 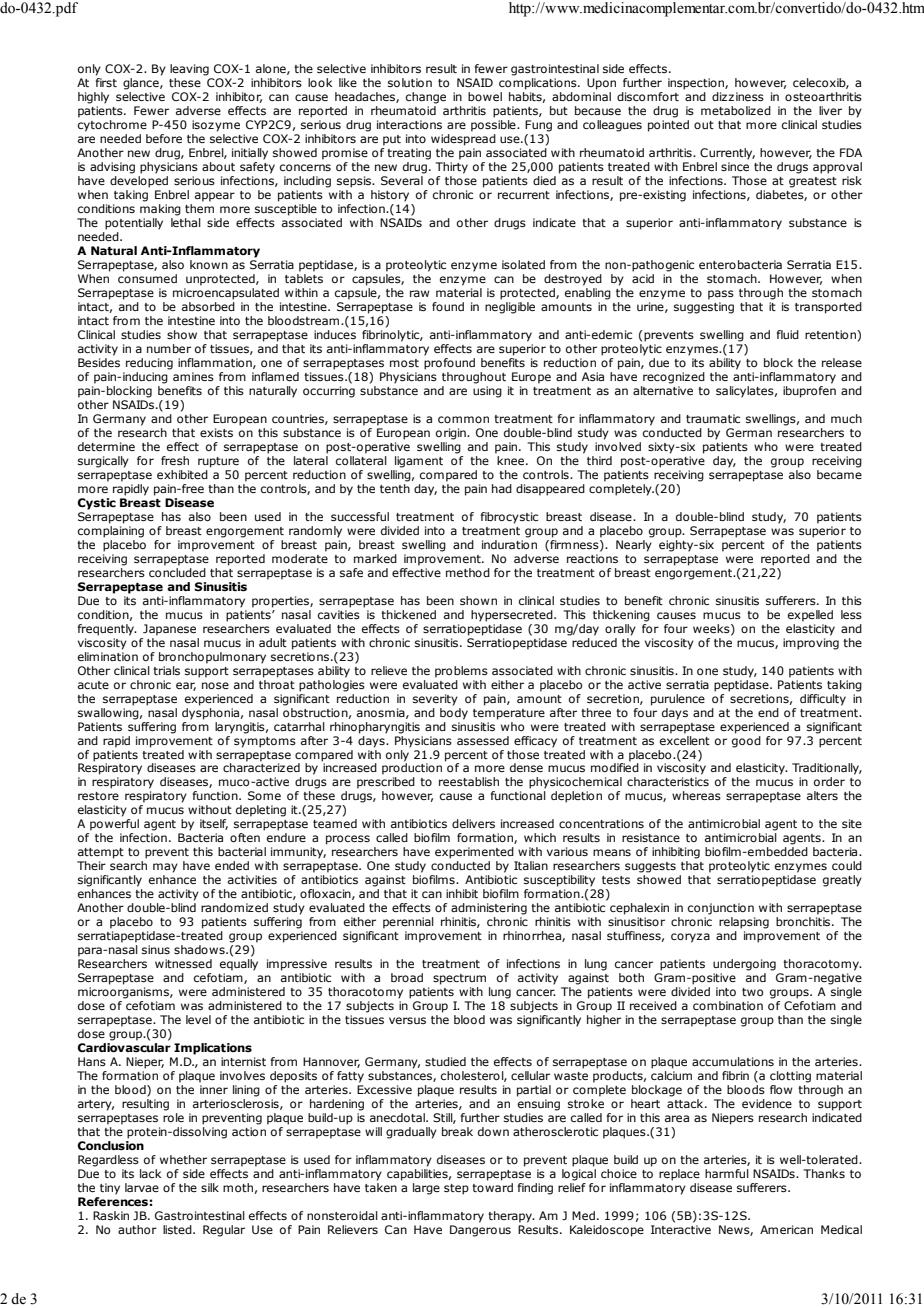 What do you see at coordinates (210, 1187) in the page?
I see `silk` at bounding box center [210, 1187].
